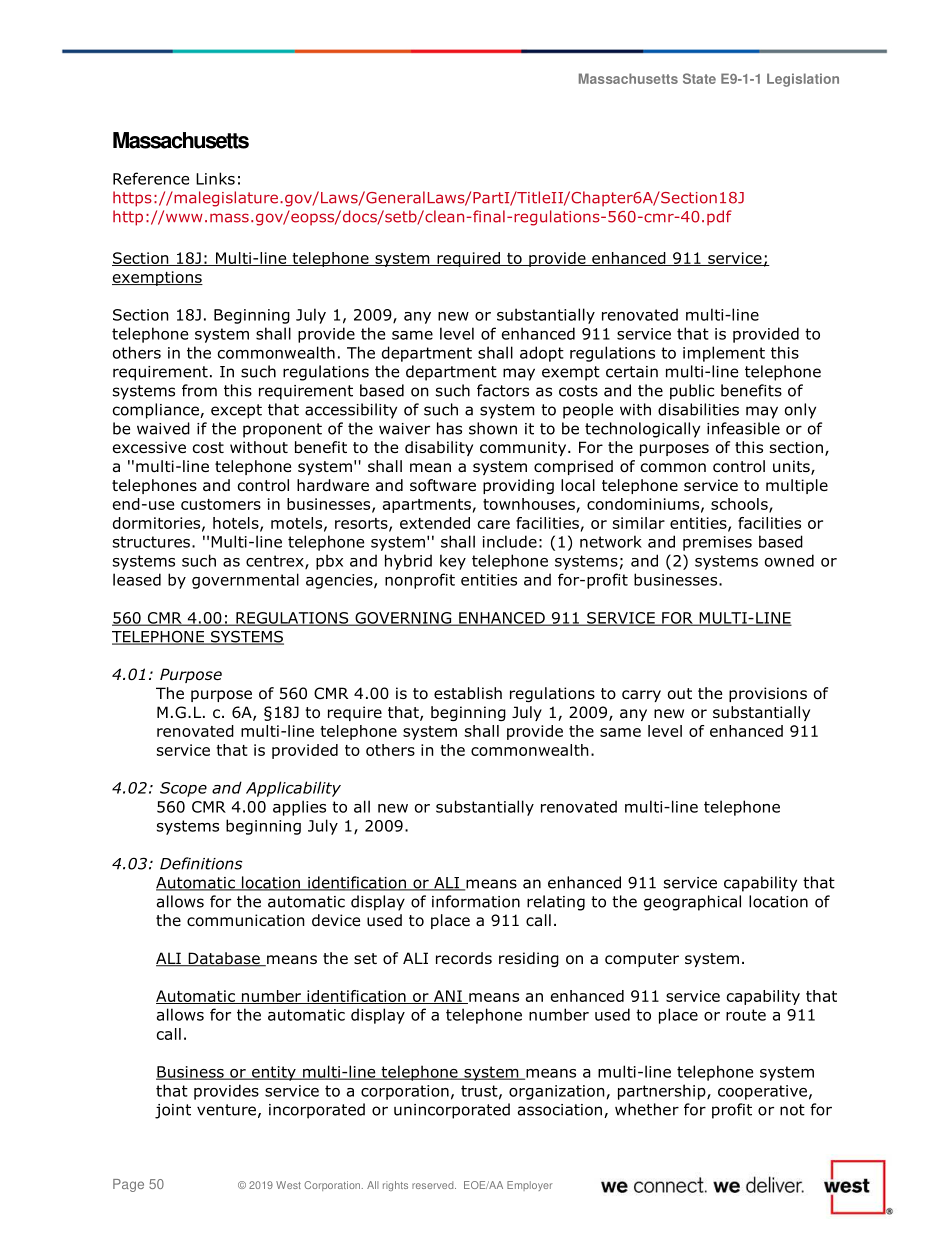 The image size is (952, 1233). Describe the element at coordinates (476, 901) in the document. I see `information` at that location.
